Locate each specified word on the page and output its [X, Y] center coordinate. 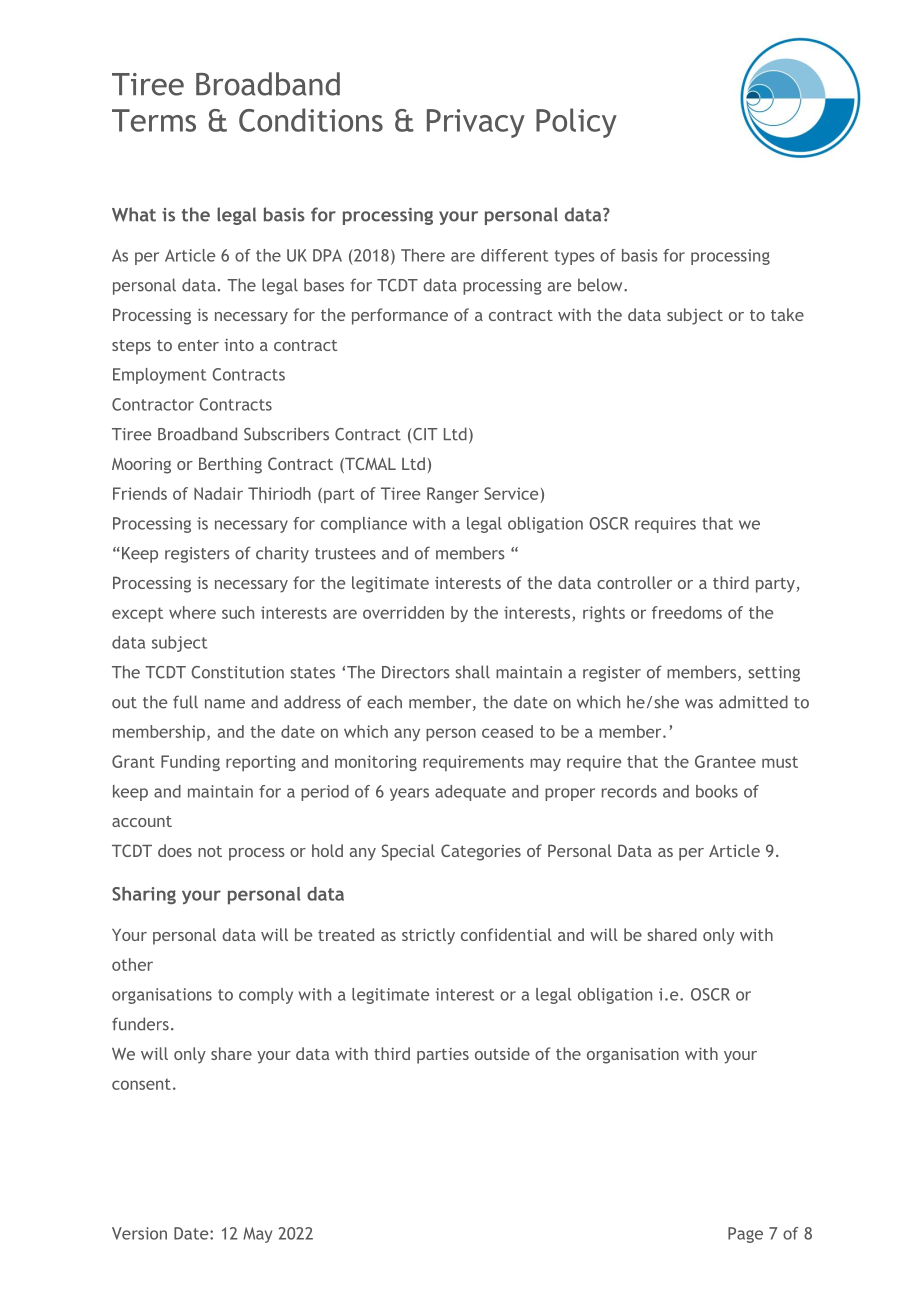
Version [139, 1233]
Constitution [237, 672]
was [699, 704]
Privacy [476, 123]
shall [472, 672]
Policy [576, 123]
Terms [154, 120]
